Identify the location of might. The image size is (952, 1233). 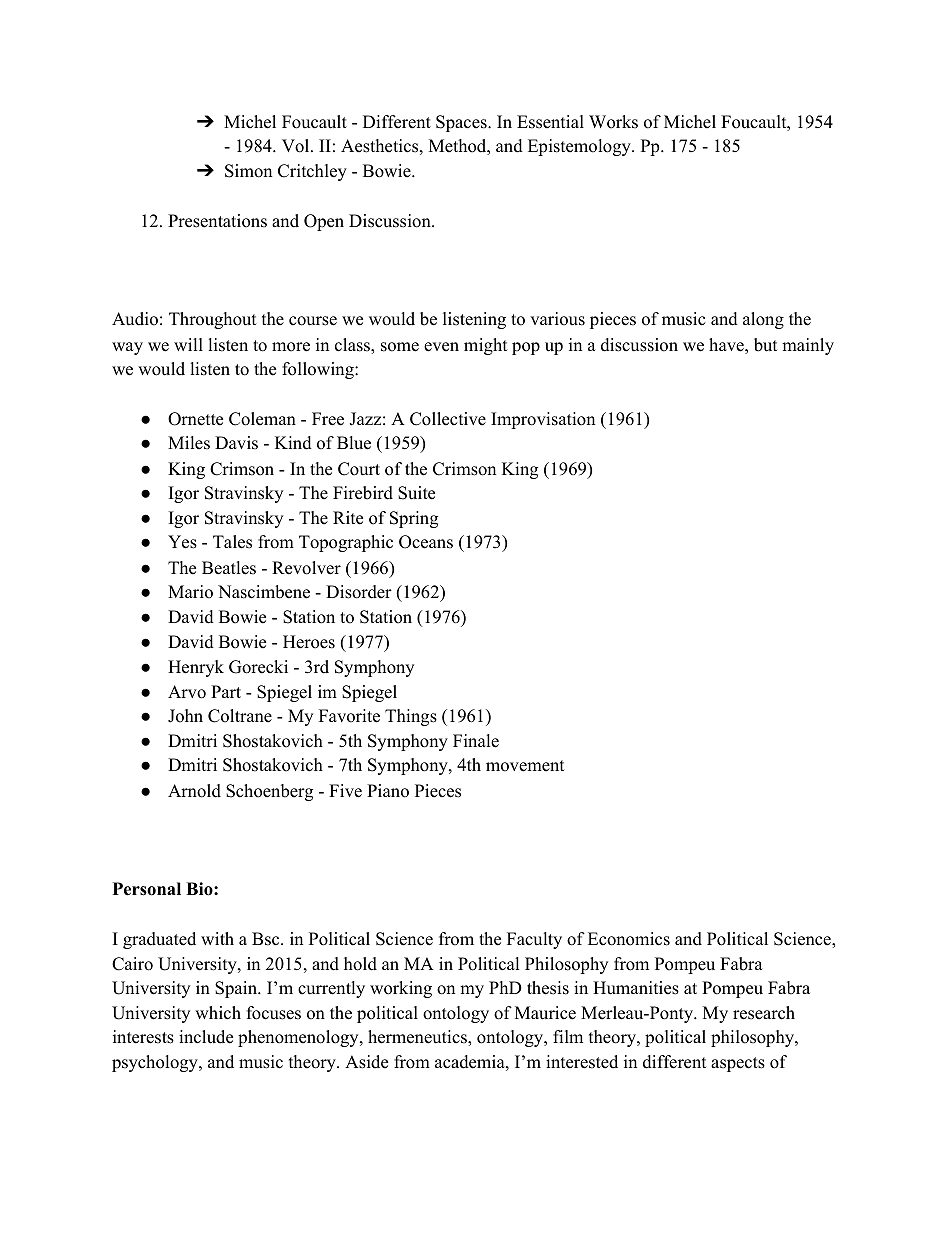
(486, 346).
